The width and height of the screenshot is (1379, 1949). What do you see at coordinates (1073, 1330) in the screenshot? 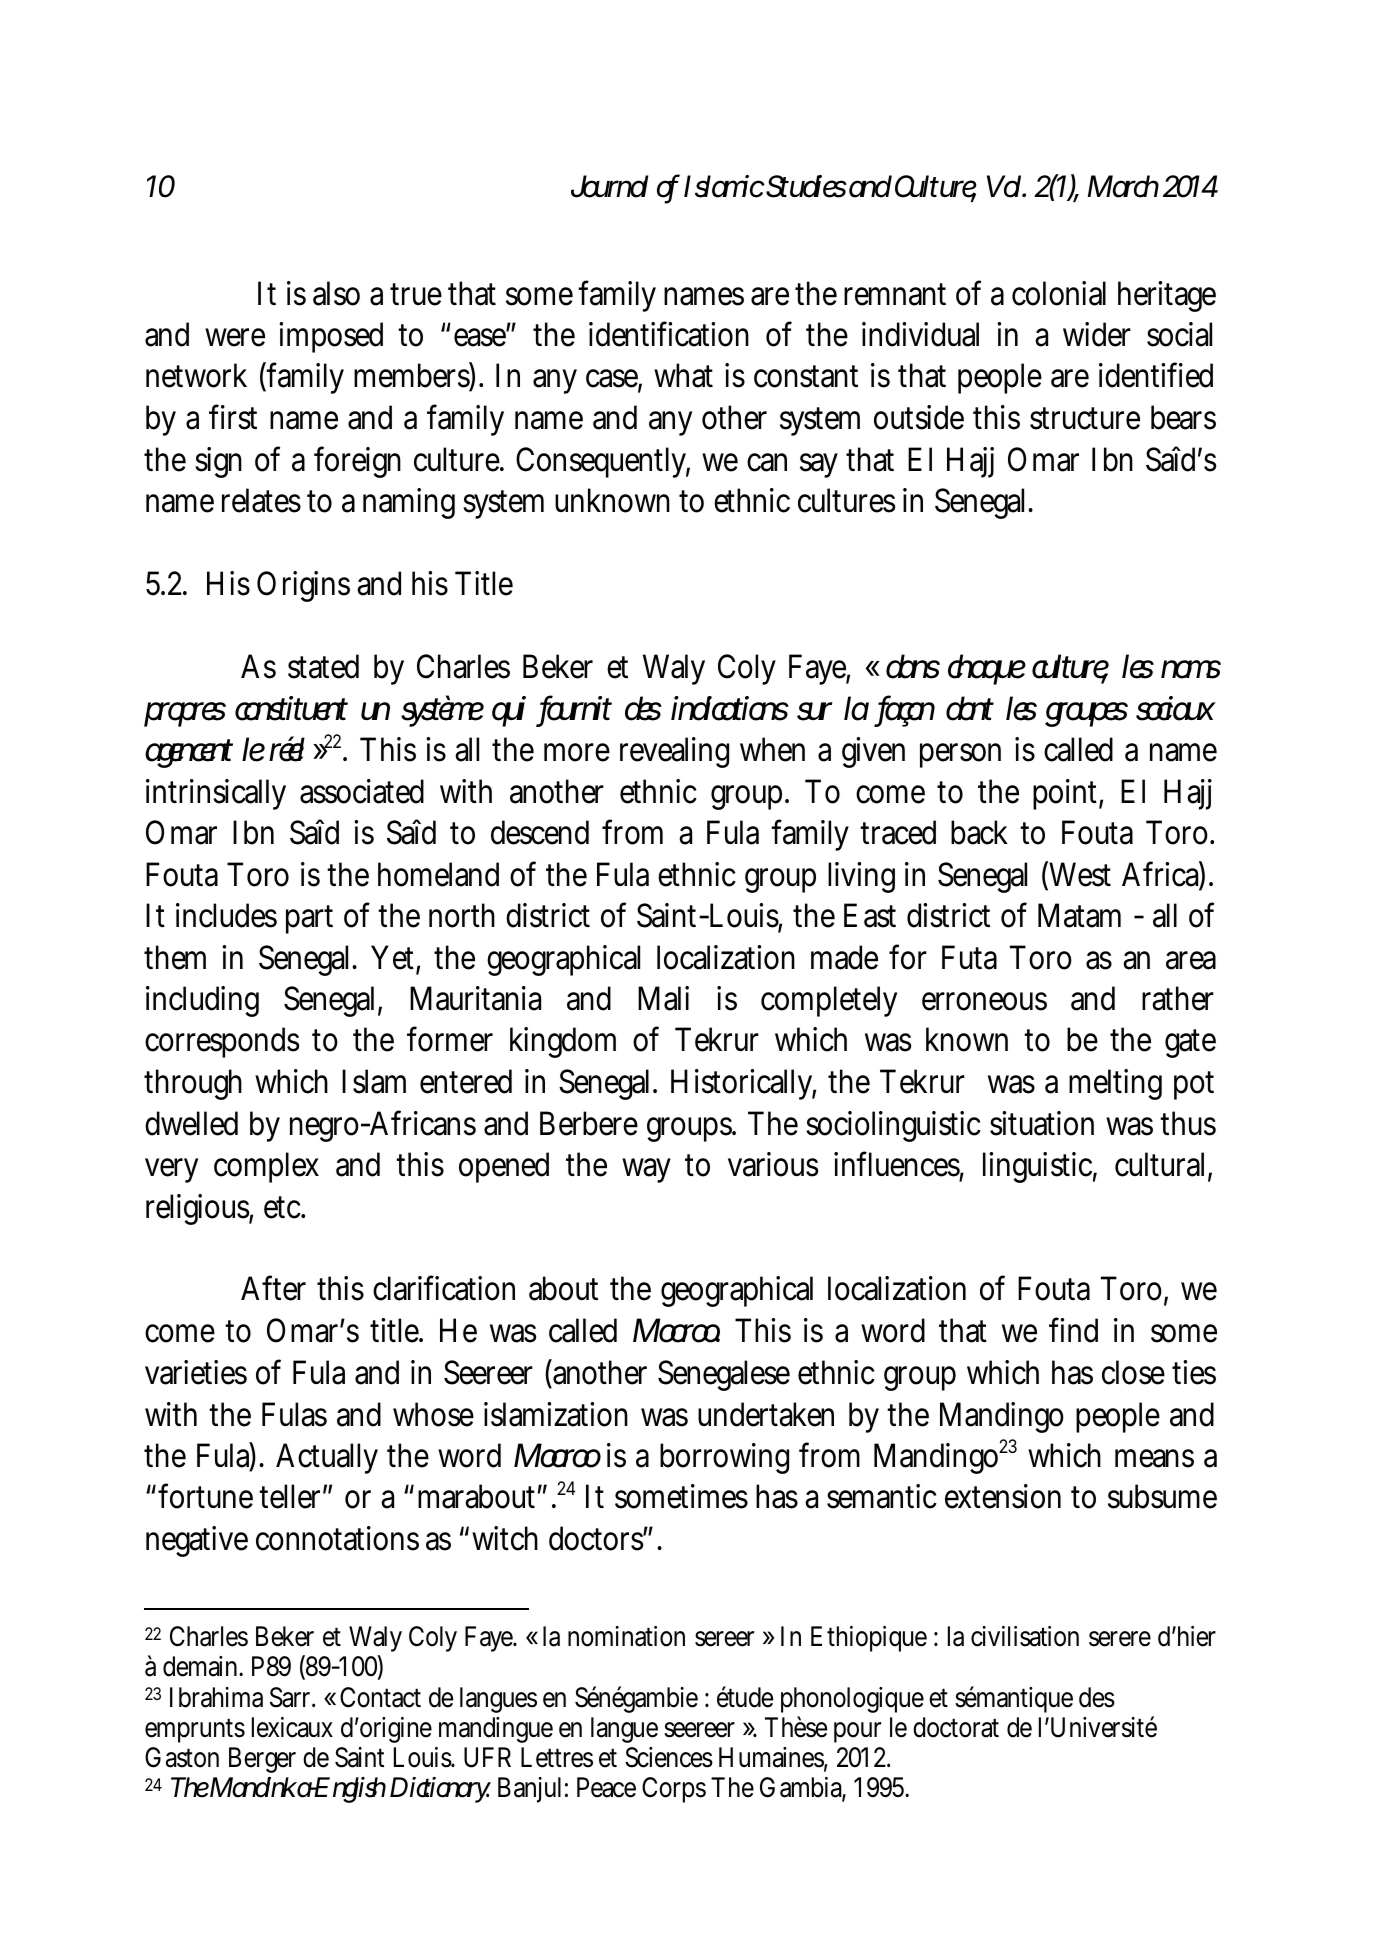
I see `find` at bounding box center [1073, 1330].
